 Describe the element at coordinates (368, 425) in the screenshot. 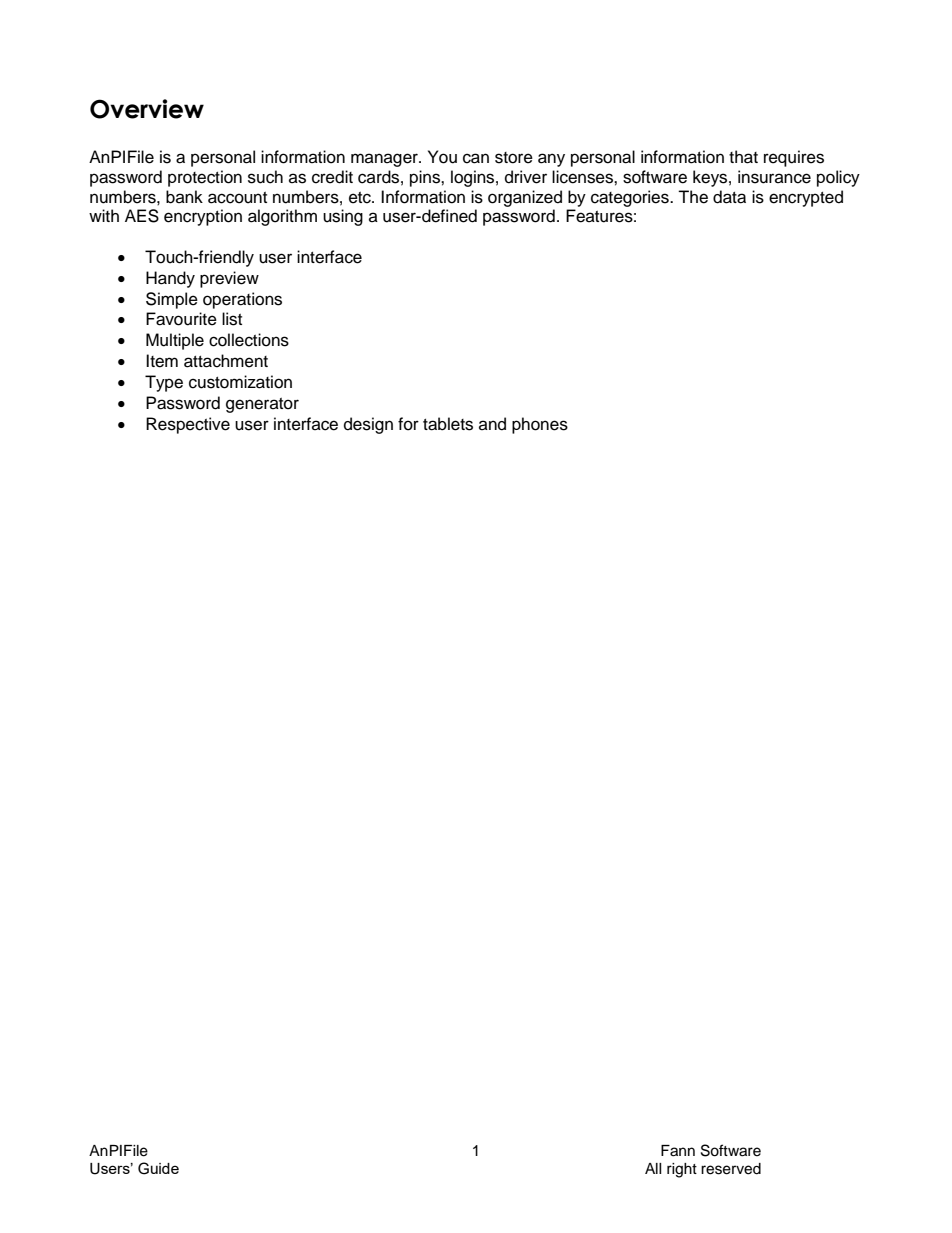

I see `design` at that location.
